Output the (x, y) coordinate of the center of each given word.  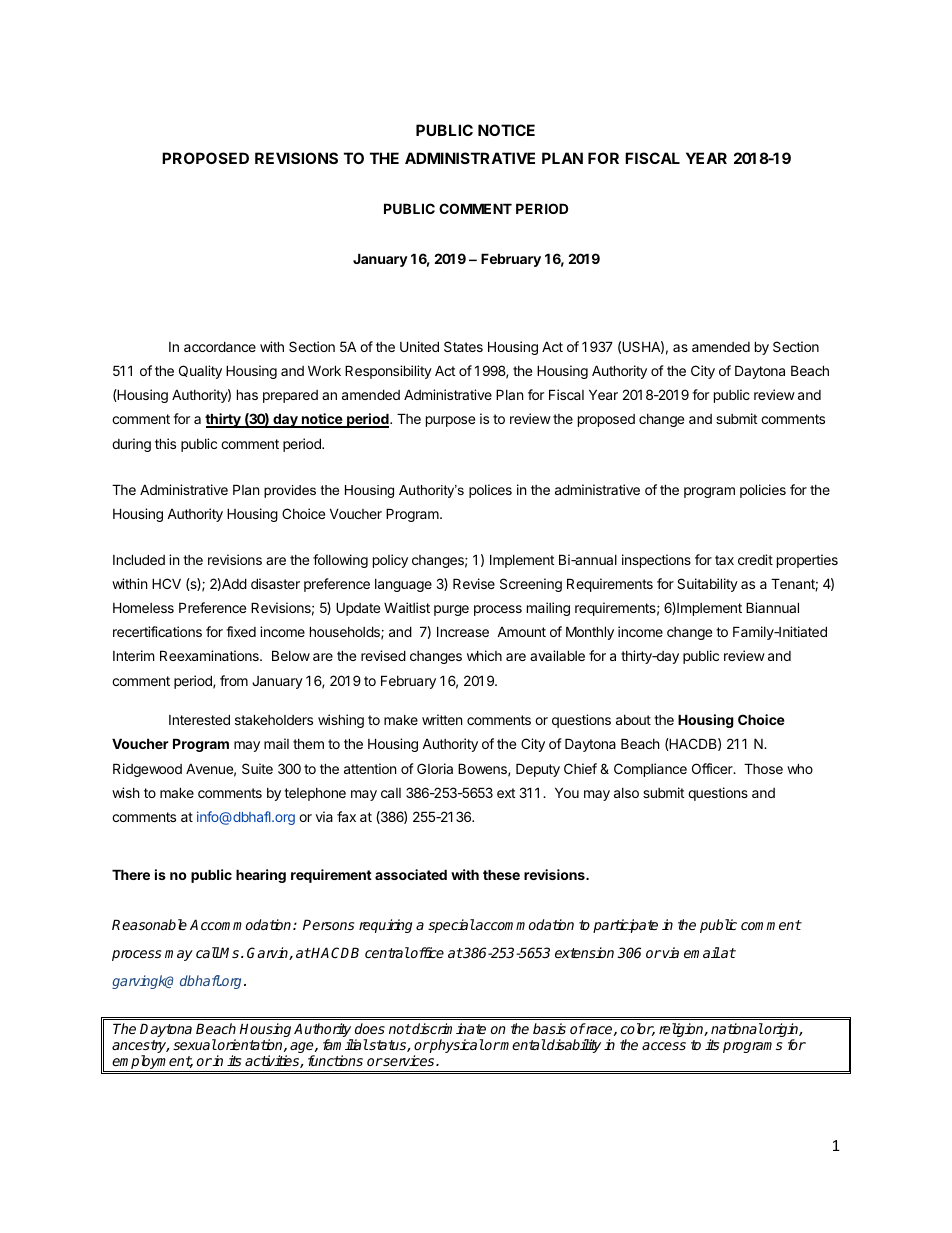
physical (456, 1046)
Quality (200, 372)
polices (490, 491)
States (463, 346)
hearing (261, 876)
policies (763, 491)
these (501, 874)
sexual (195, 1044)
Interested (199, 719)
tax (724, 560)
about (633, 720)
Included (139, 559)
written (442, 719)
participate (625, 926)
